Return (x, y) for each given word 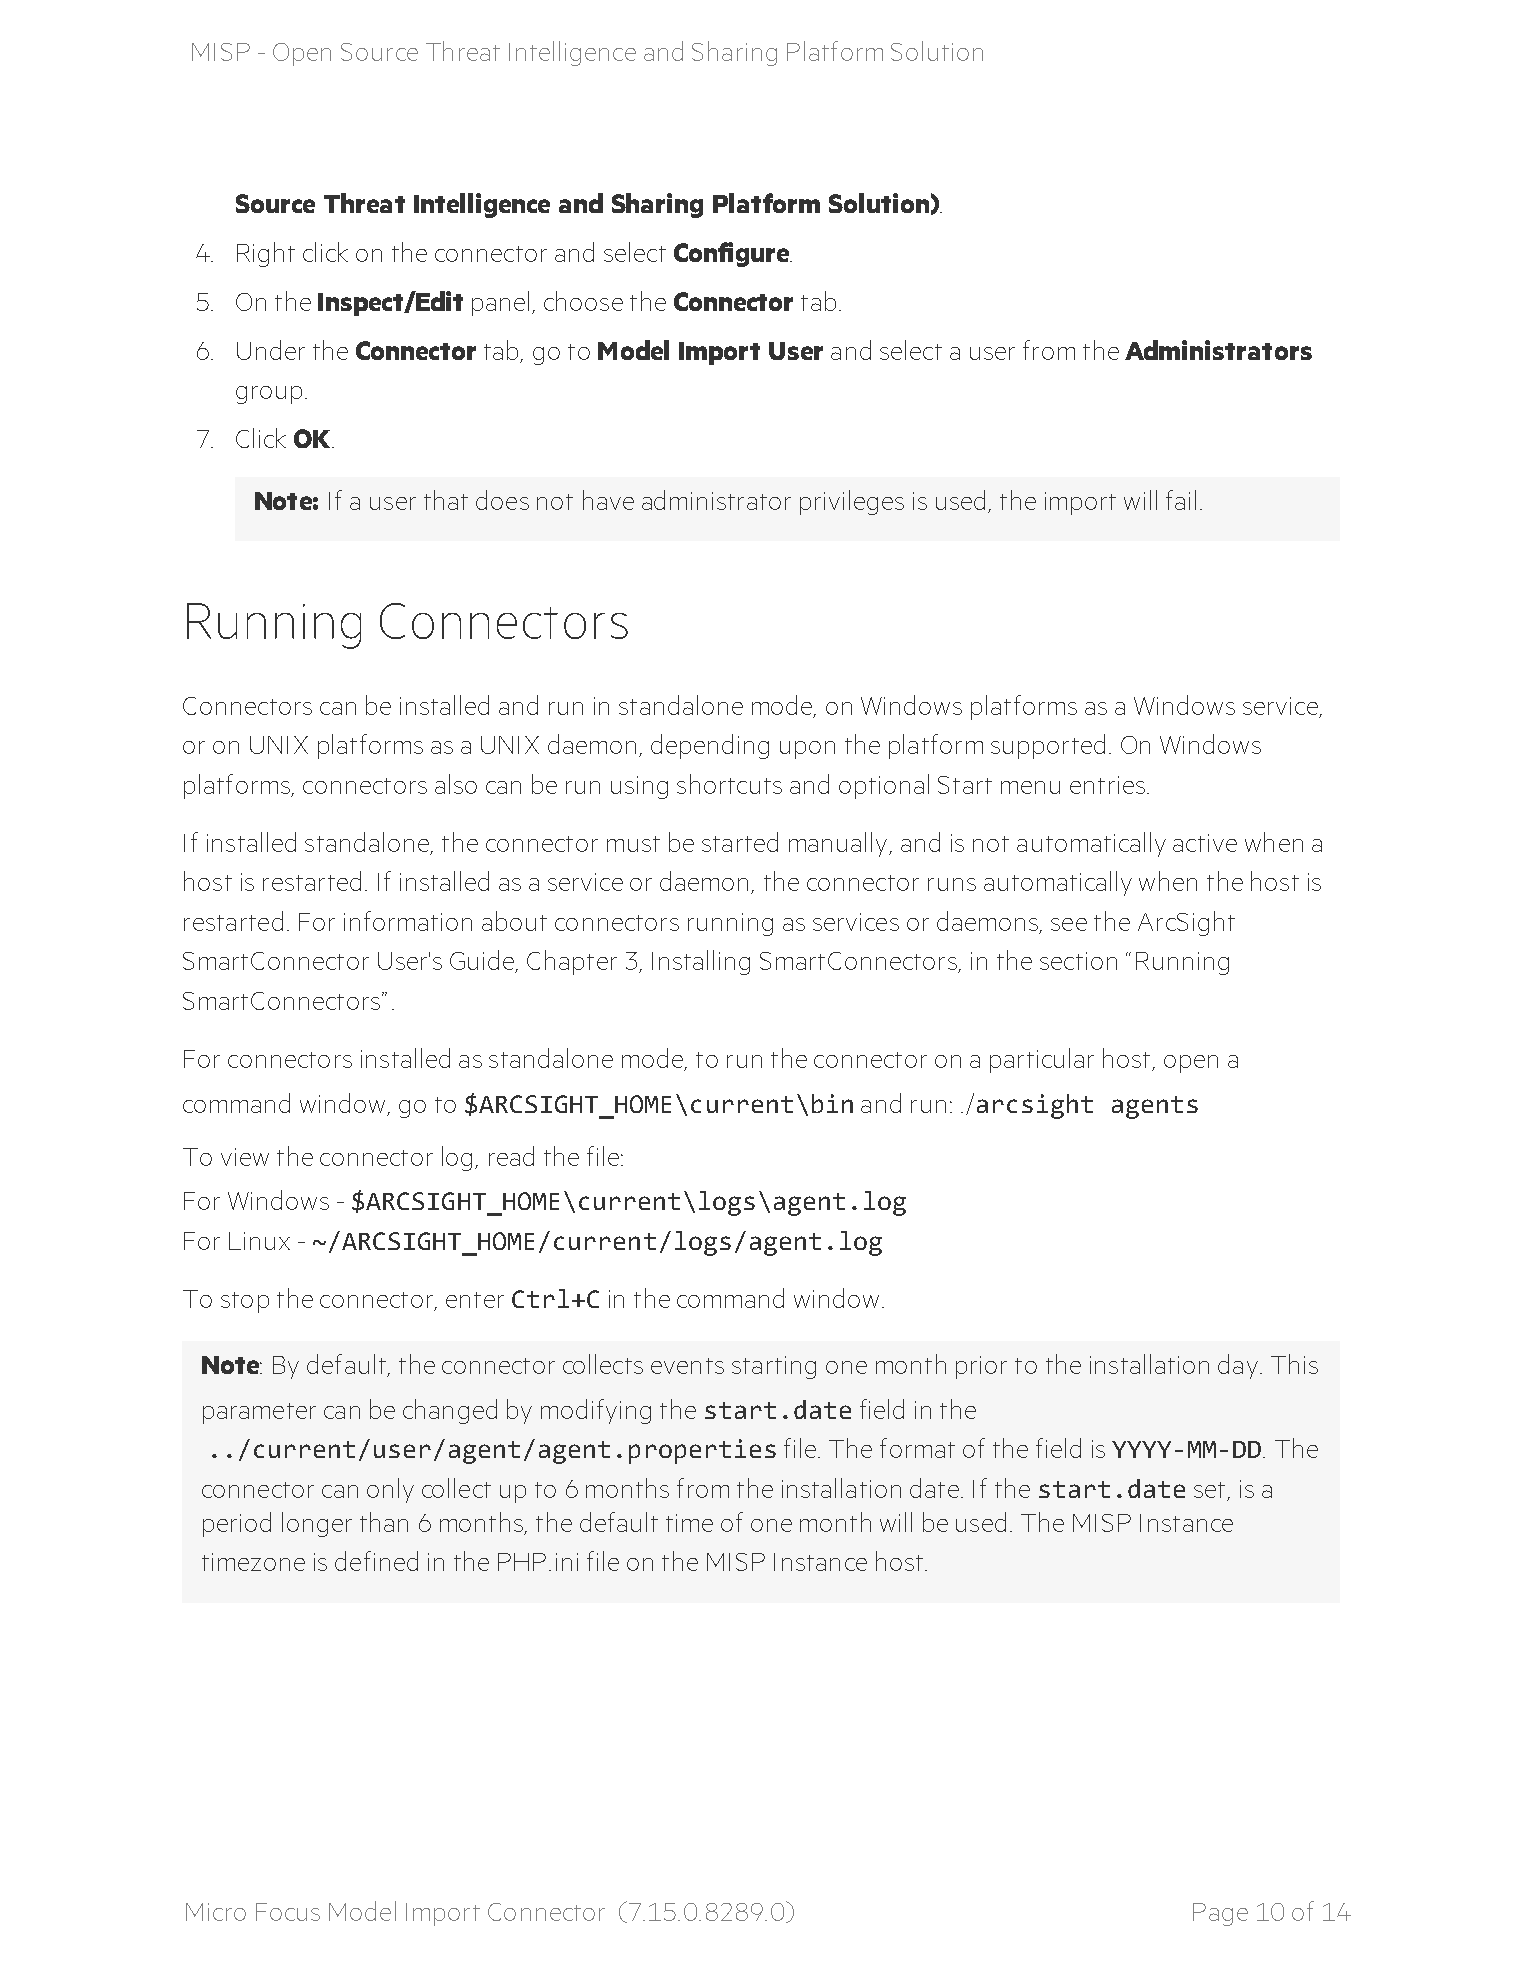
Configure (733, 254)
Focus (288, 1912)
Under (271, 350)
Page (1220, 1914)
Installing (701, 962)
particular (1042, 1060)
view (245, 1157)
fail (1181, 500)
